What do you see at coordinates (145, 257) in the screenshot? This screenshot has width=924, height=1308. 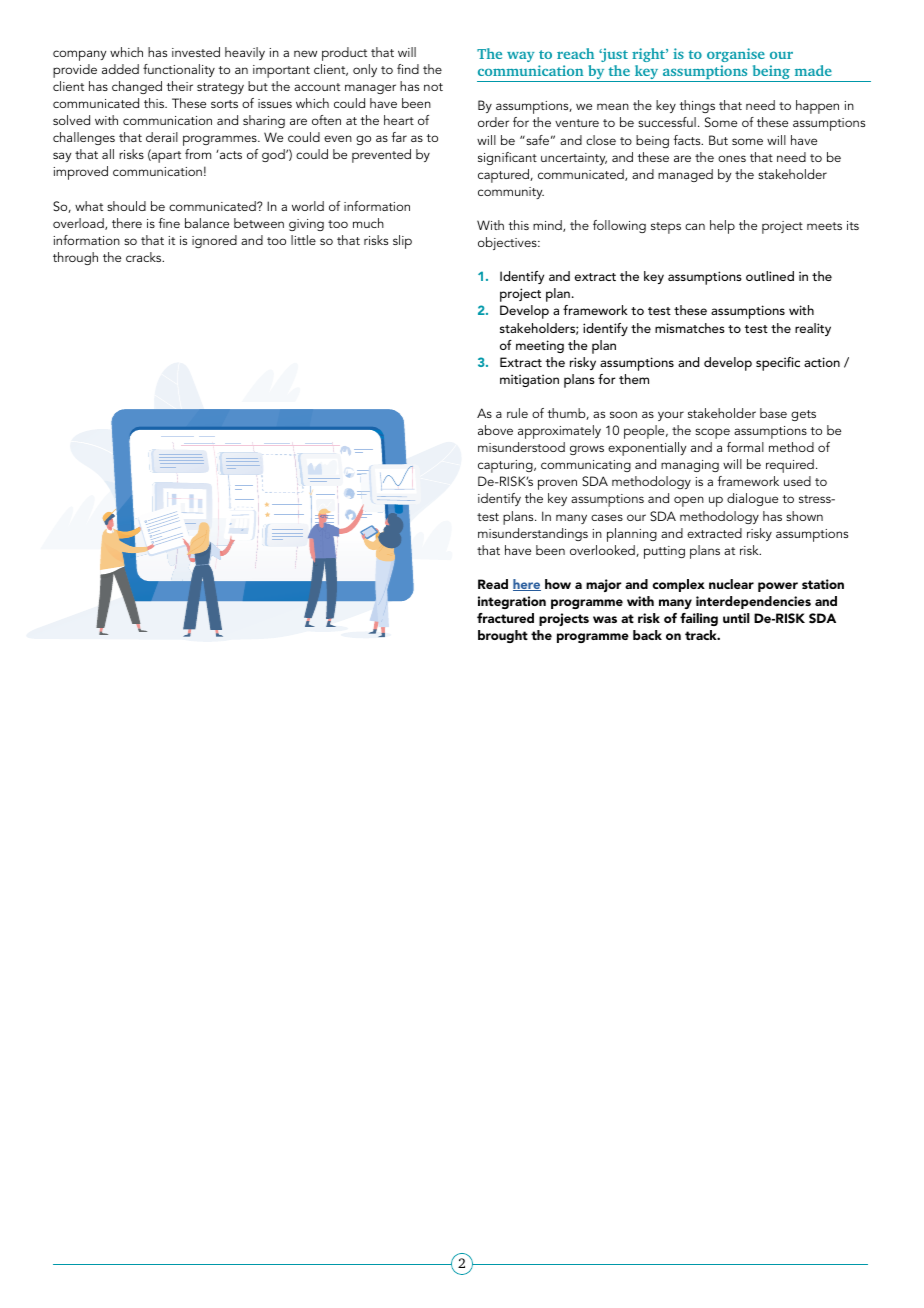 I see `cracks` at bounding box center [145, 257].
